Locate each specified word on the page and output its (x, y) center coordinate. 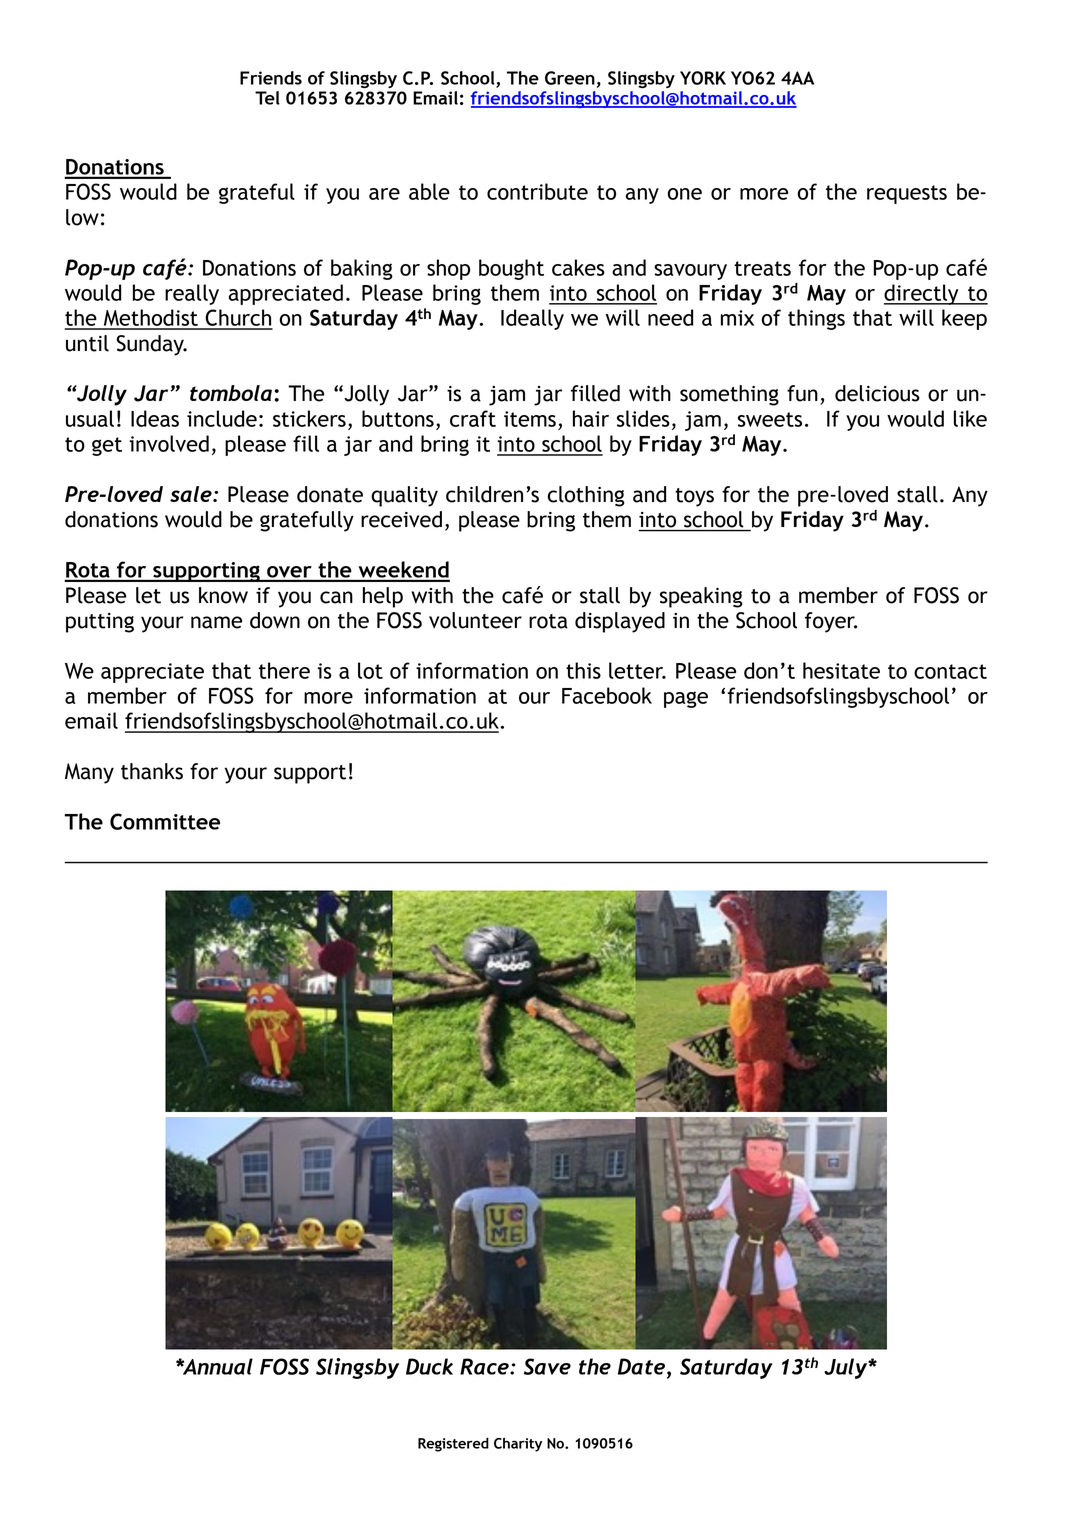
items (530, 419)
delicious (877, 393)
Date (641, 1366)
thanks (152, 771)
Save (547, 1366)
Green (570, 78)
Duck (429, 1366)
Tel (267, 98)
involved (169, 443)
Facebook (607, 695)
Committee (165, 821)
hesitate (841, 670)
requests (907, 194)
